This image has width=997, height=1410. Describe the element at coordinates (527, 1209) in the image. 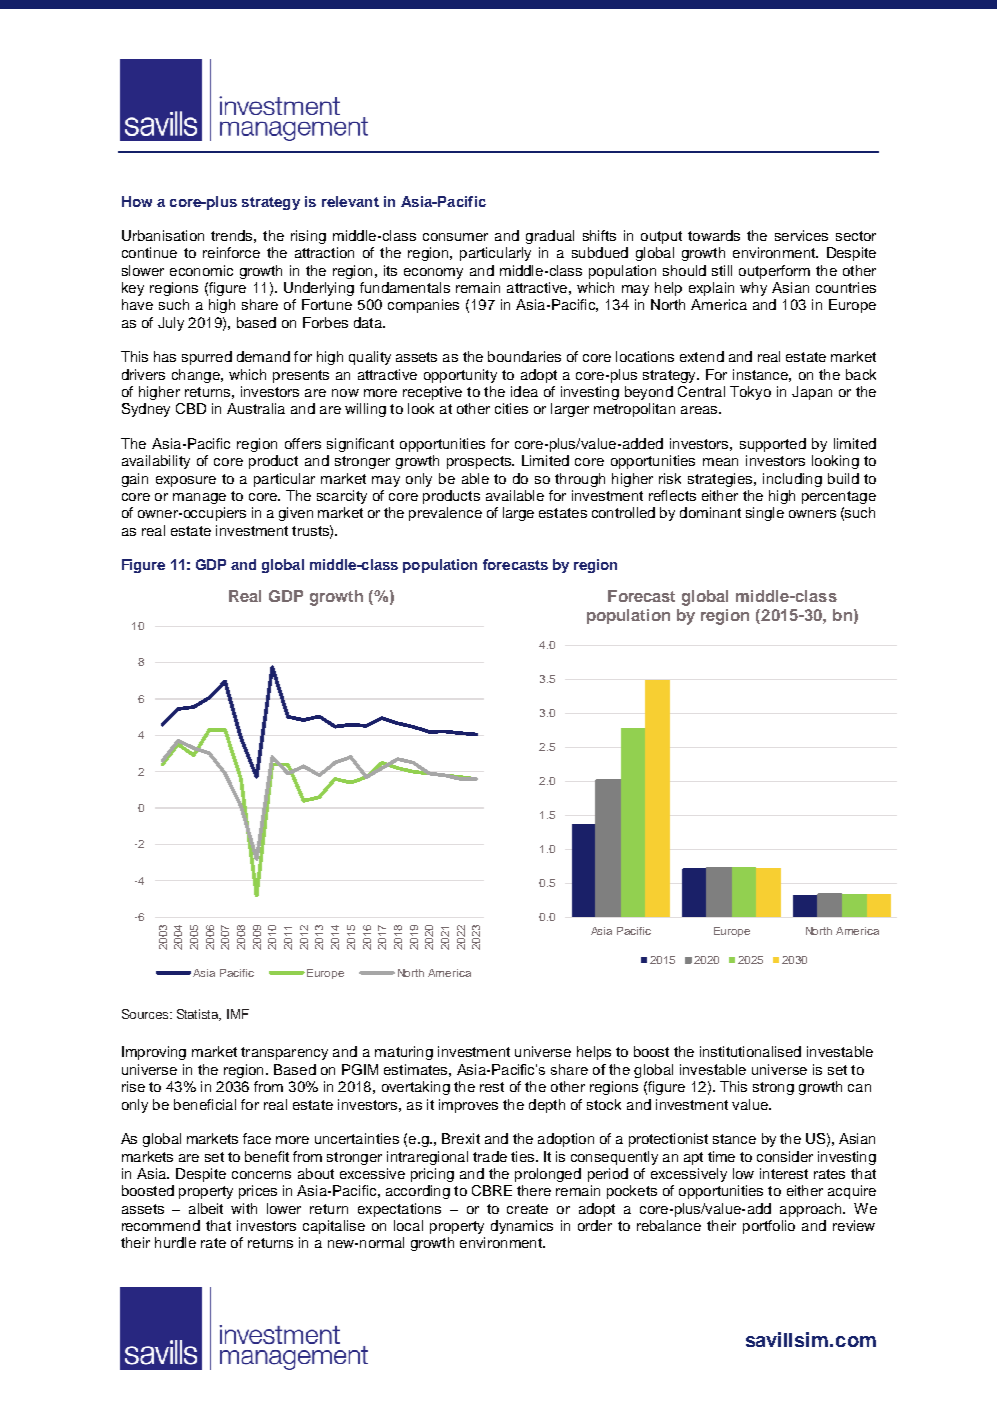

I see `create` at that location.
